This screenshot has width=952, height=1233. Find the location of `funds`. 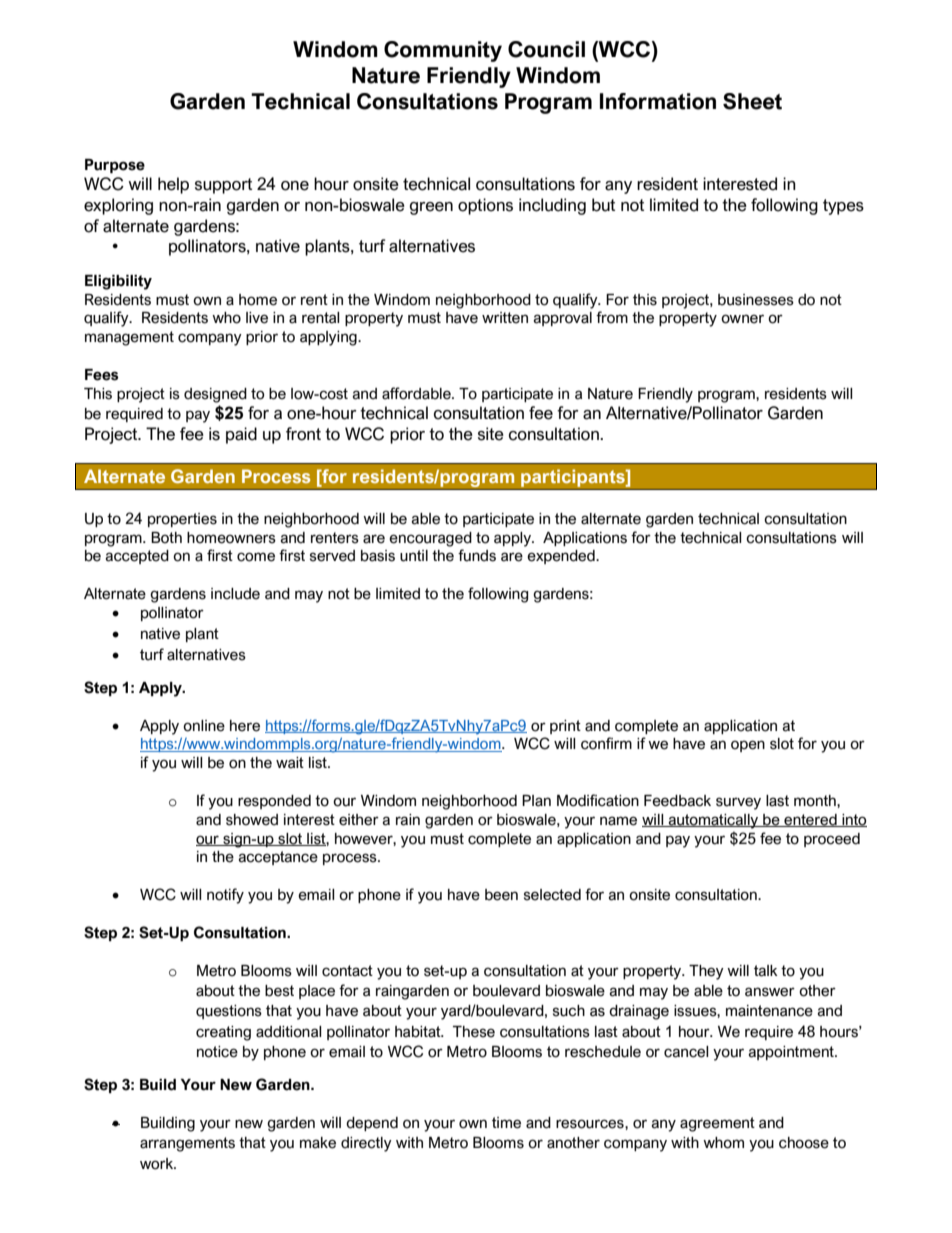

funds is located at coordinates (477, 555).
